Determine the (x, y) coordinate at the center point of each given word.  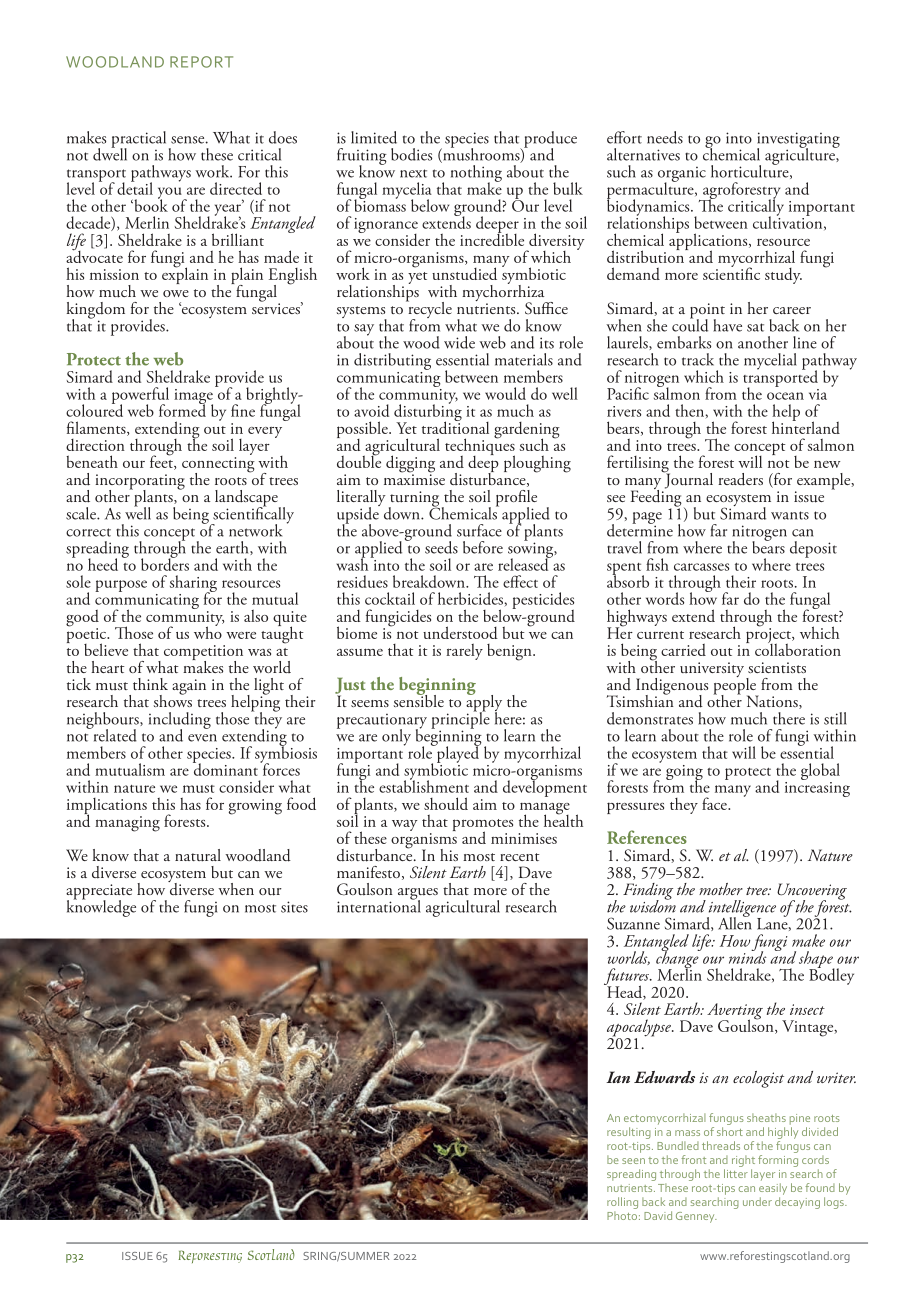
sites (294, 907)
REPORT (201, 62)
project (770, 636)
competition (203, 654)
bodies (411, 154)
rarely (464, 651)
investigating (798, 141)
